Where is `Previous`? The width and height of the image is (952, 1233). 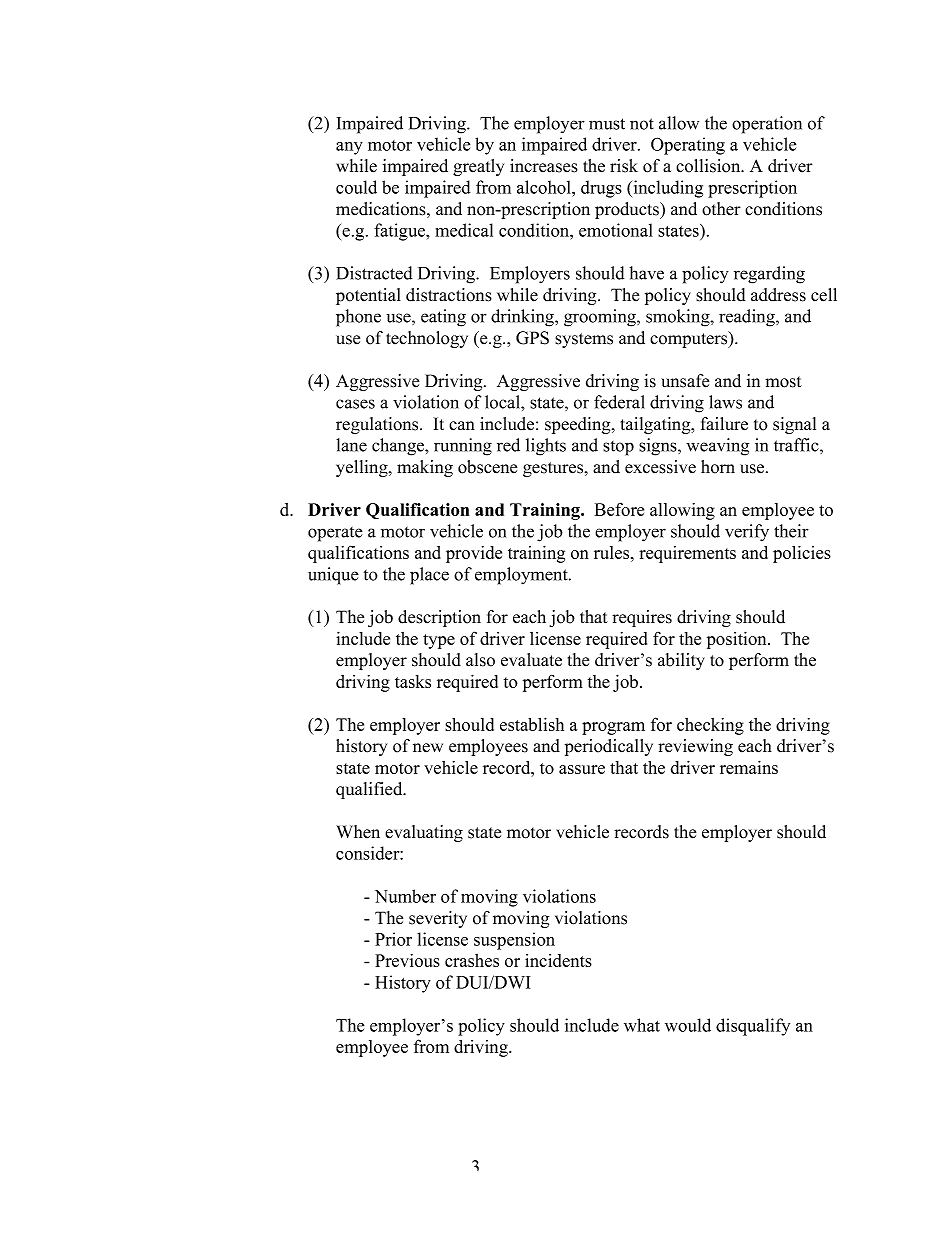 Previous is located at coordinates (407, 960).
